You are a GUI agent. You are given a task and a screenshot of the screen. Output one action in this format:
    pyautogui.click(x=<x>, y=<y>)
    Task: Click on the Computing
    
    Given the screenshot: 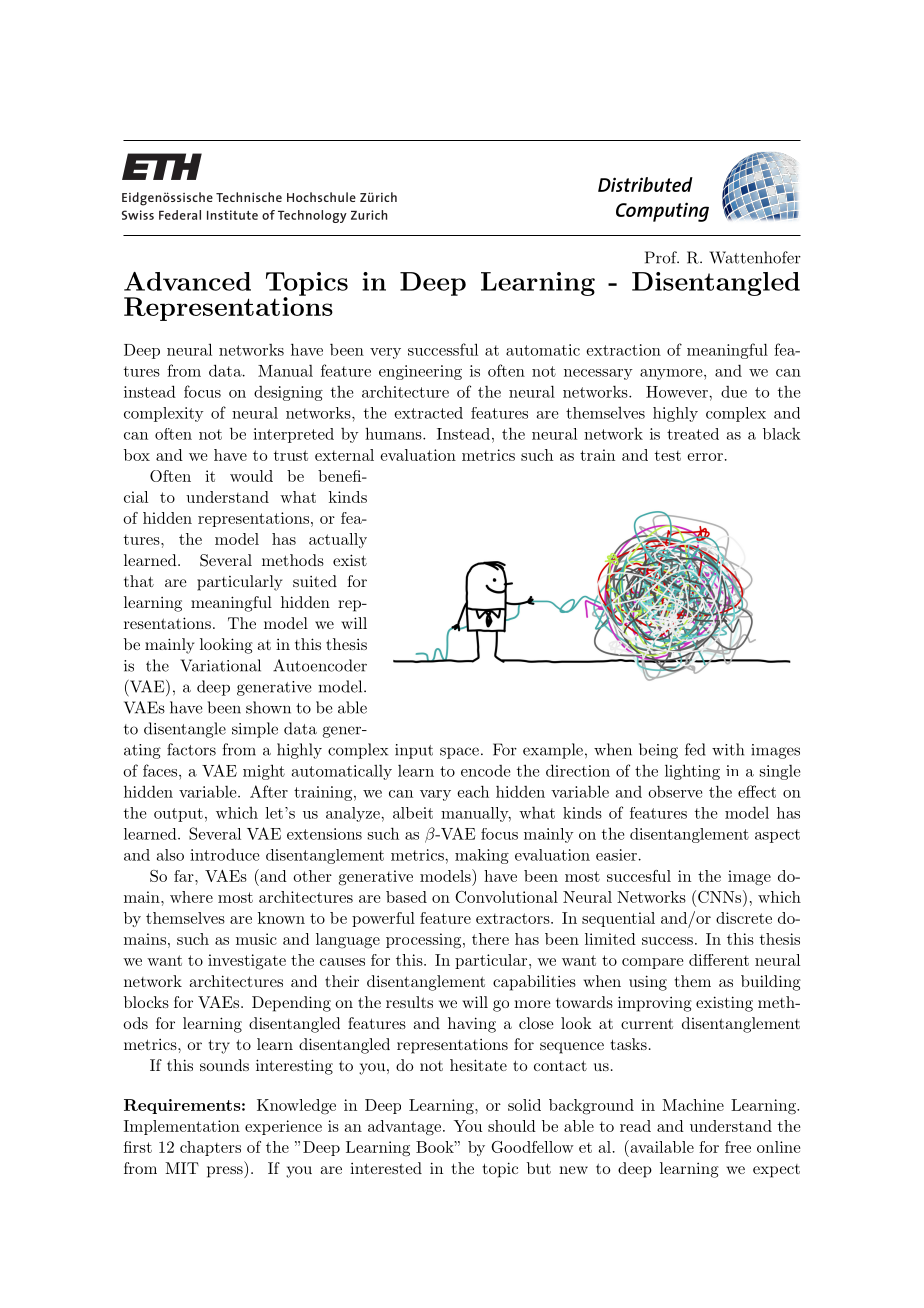 What is the action you would take?
    pyautogui.click(x=662, y=212)
